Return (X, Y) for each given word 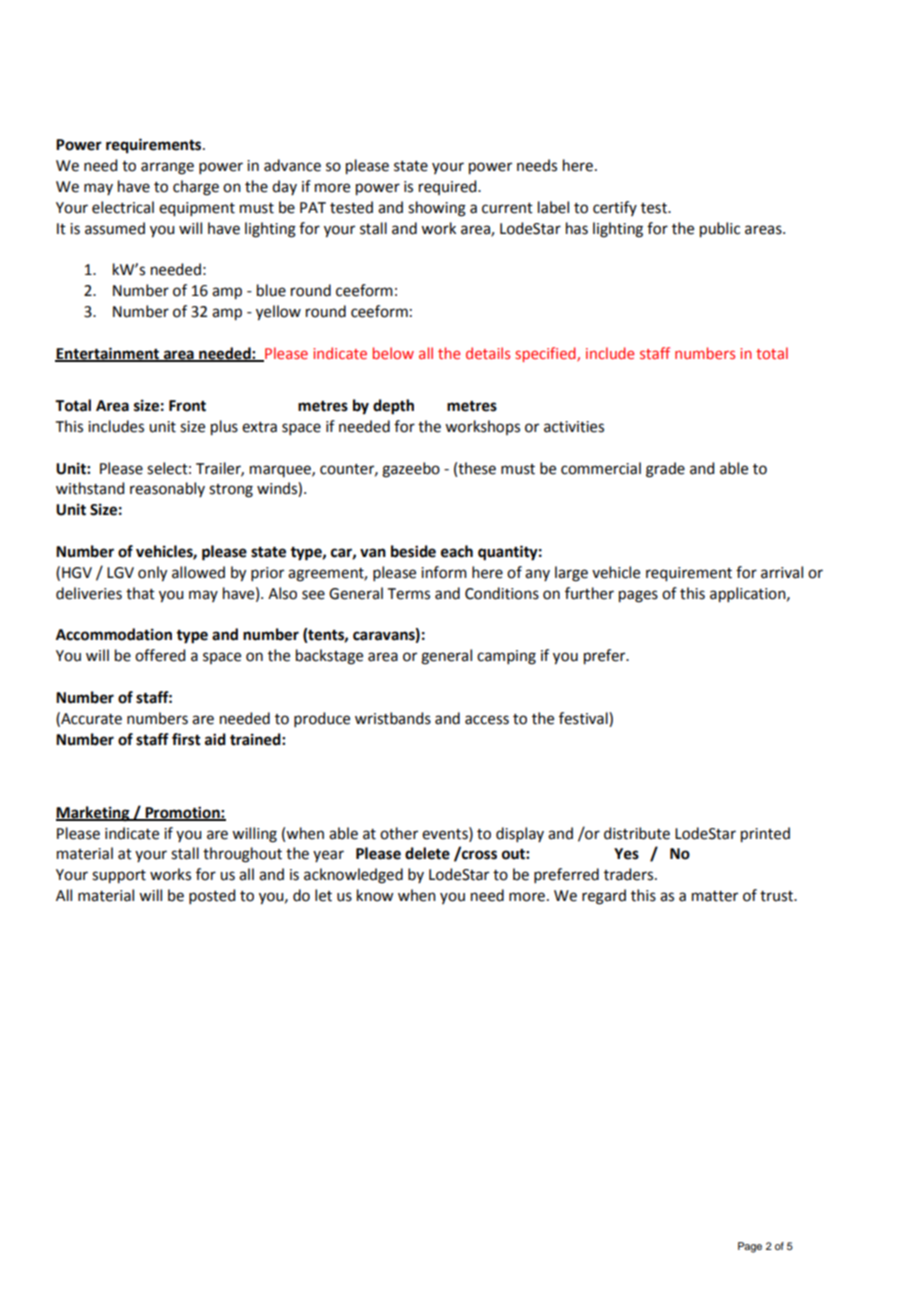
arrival (782, 572)
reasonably (167, 489)
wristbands (393, 718)
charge (196, 188)
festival (584, 718)
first (186, 739)
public (720, 230)
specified (546, 354)
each (457, 551)
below (393, 353)
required (449, 187)
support (119, 877)
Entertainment (108, 354)
